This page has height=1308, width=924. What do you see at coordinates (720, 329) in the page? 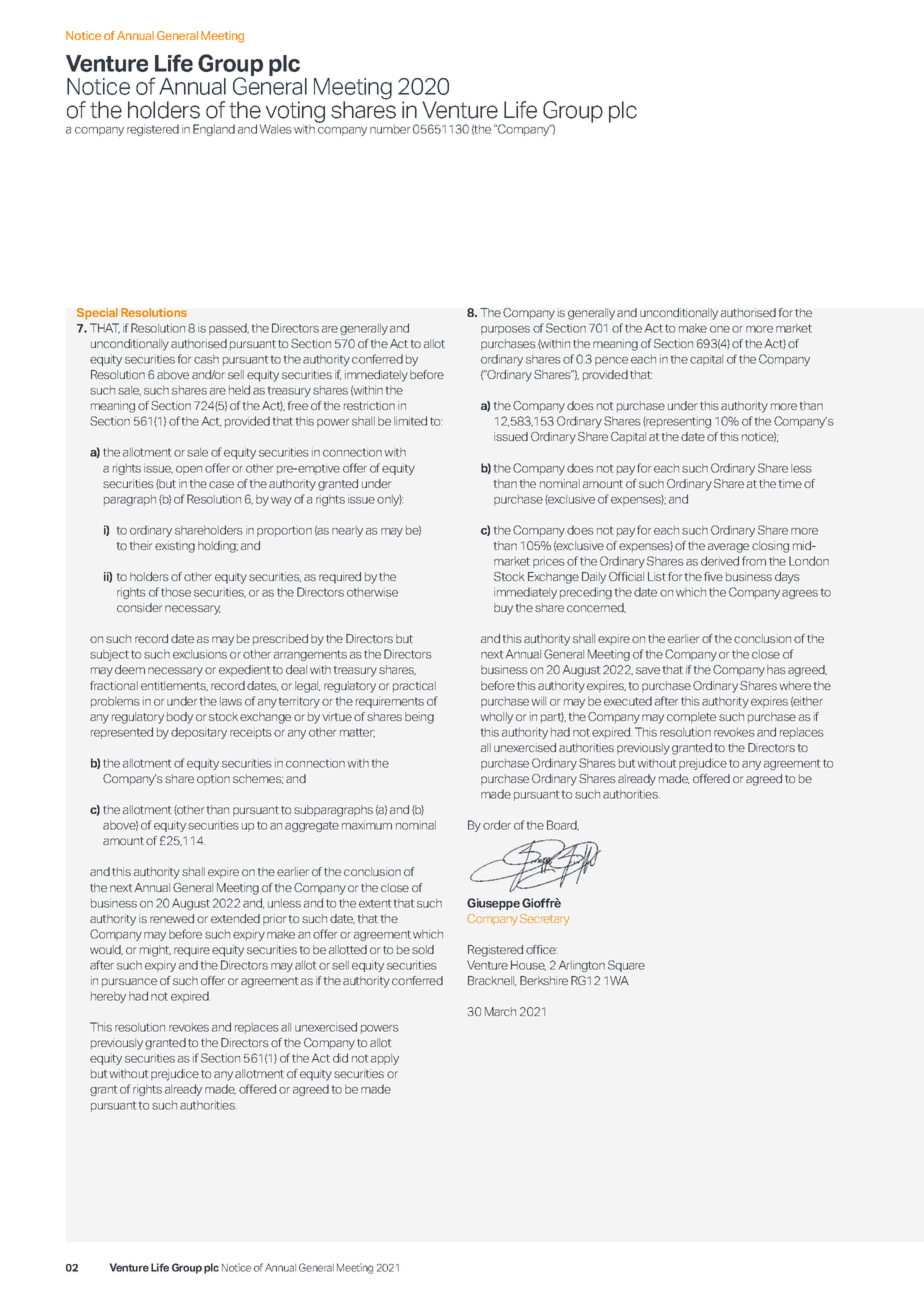
I see `one` at bounding box center [720, 329].
